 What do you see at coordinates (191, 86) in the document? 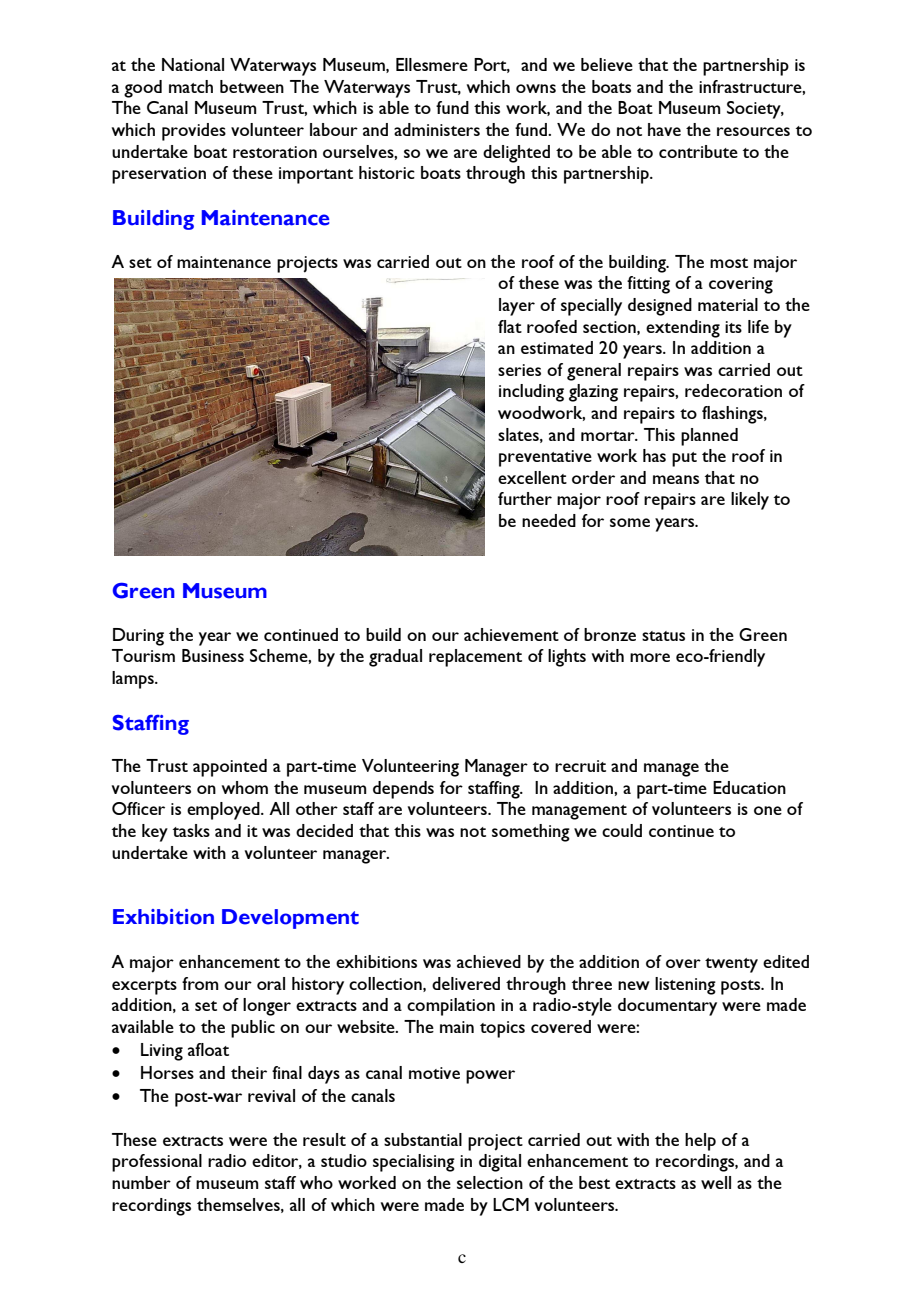
I see `match` at bounding box center [191, 86].
